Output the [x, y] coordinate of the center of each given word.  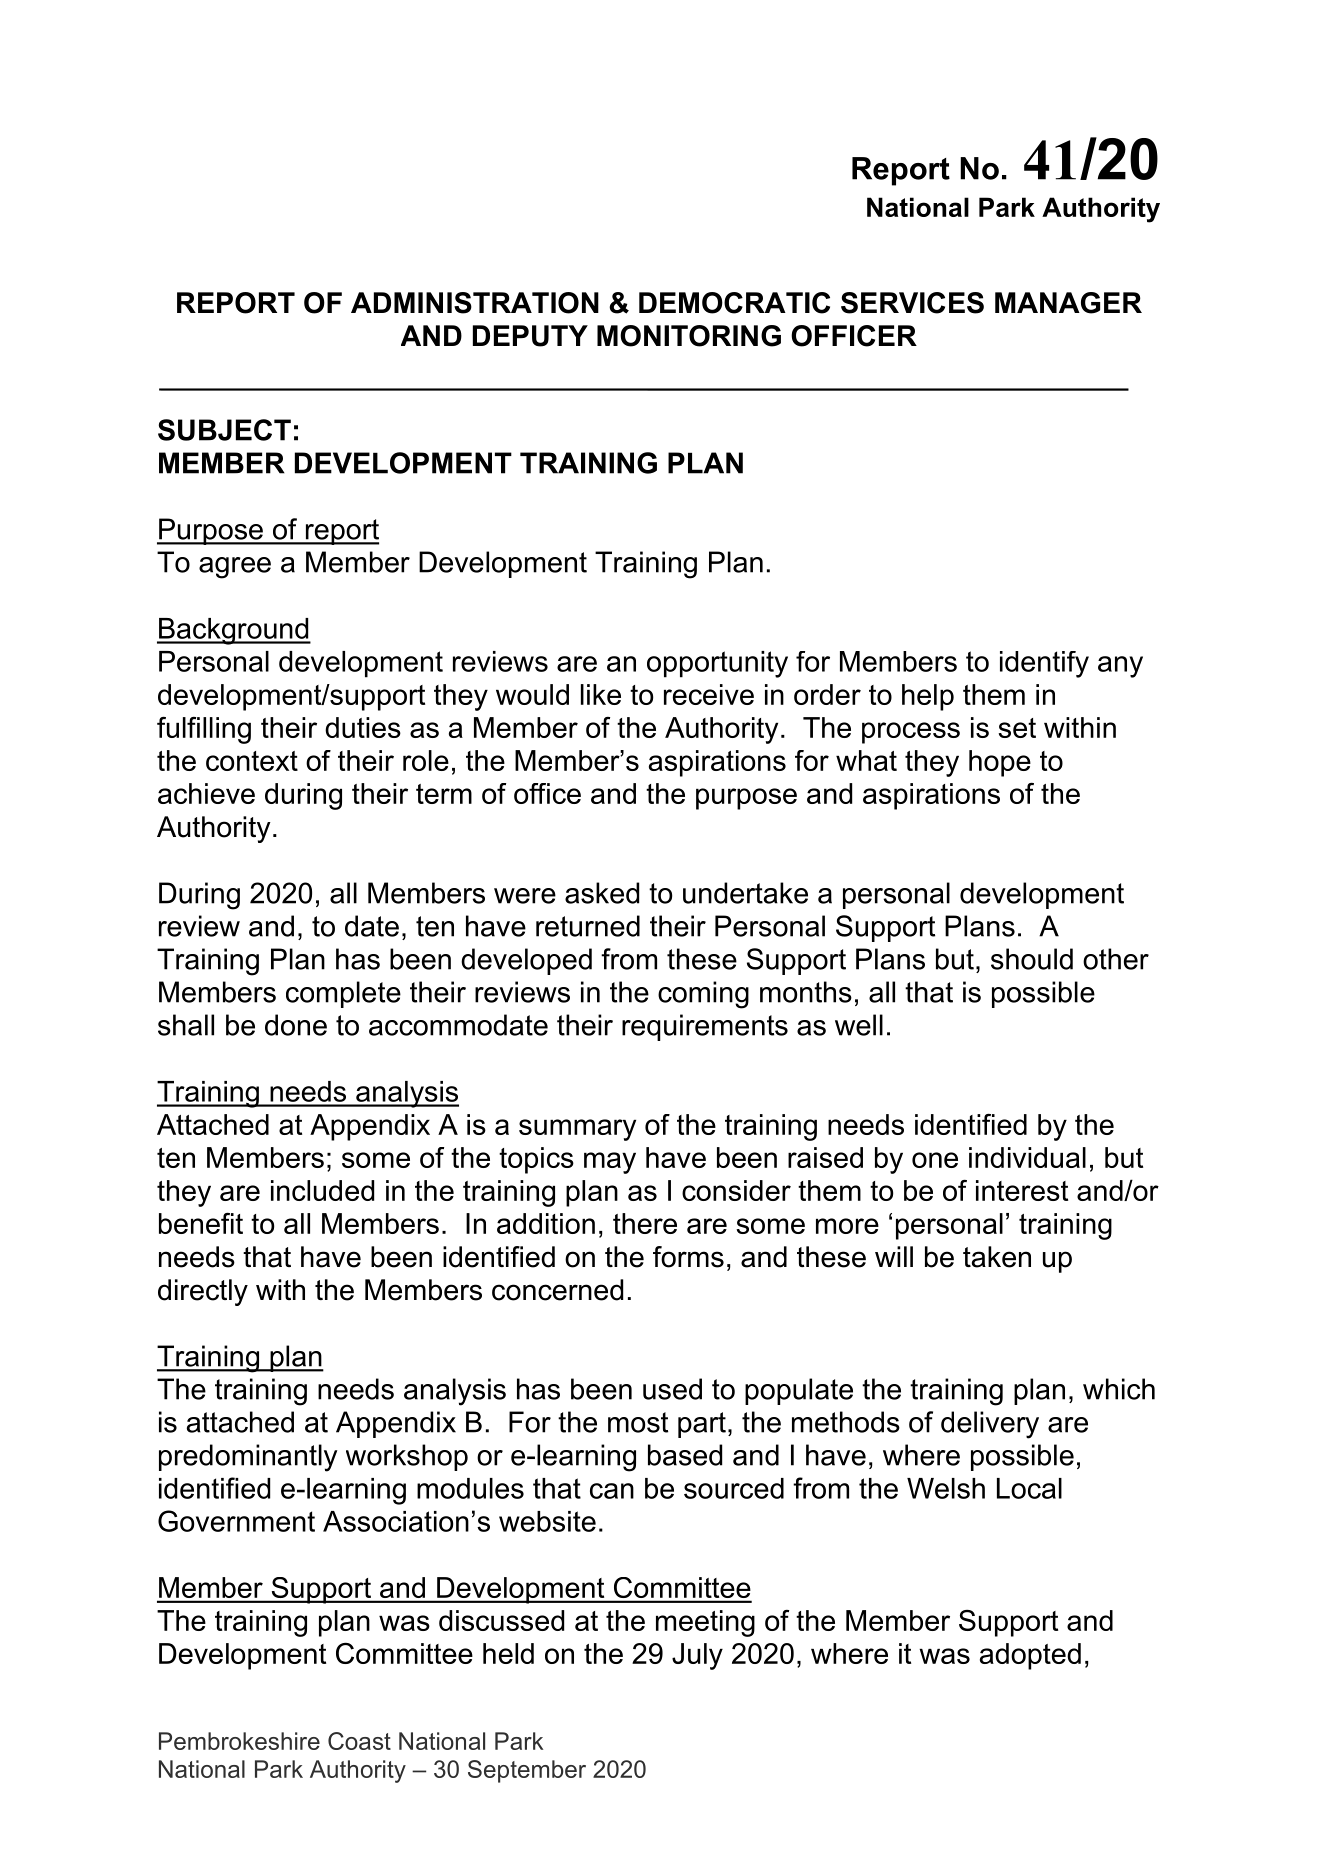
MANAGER [1068, 303]
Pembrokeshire [239, 1741]
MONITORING [689, 336]
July [697, 1656]
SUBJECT [224, 430]
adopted [1030, 1656]
